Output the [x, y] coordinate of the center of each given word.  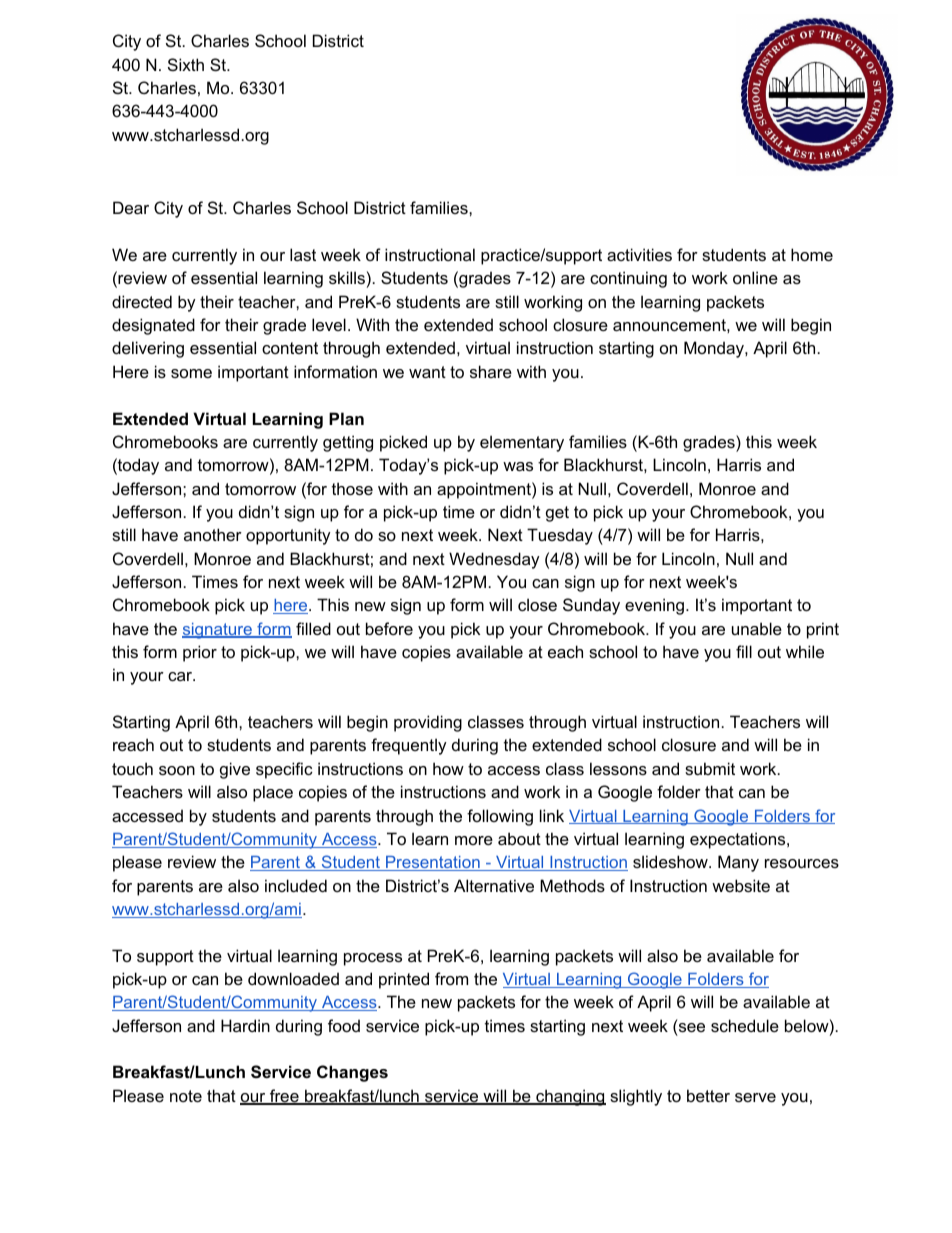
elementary [522, 443]
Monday [715, 349]
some [191, 373]
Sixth [186, 64]
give [235, 770]
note [186, 1096]
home [812, 254]
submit [710, 768]
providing [428, 723]
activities [639, 254]
